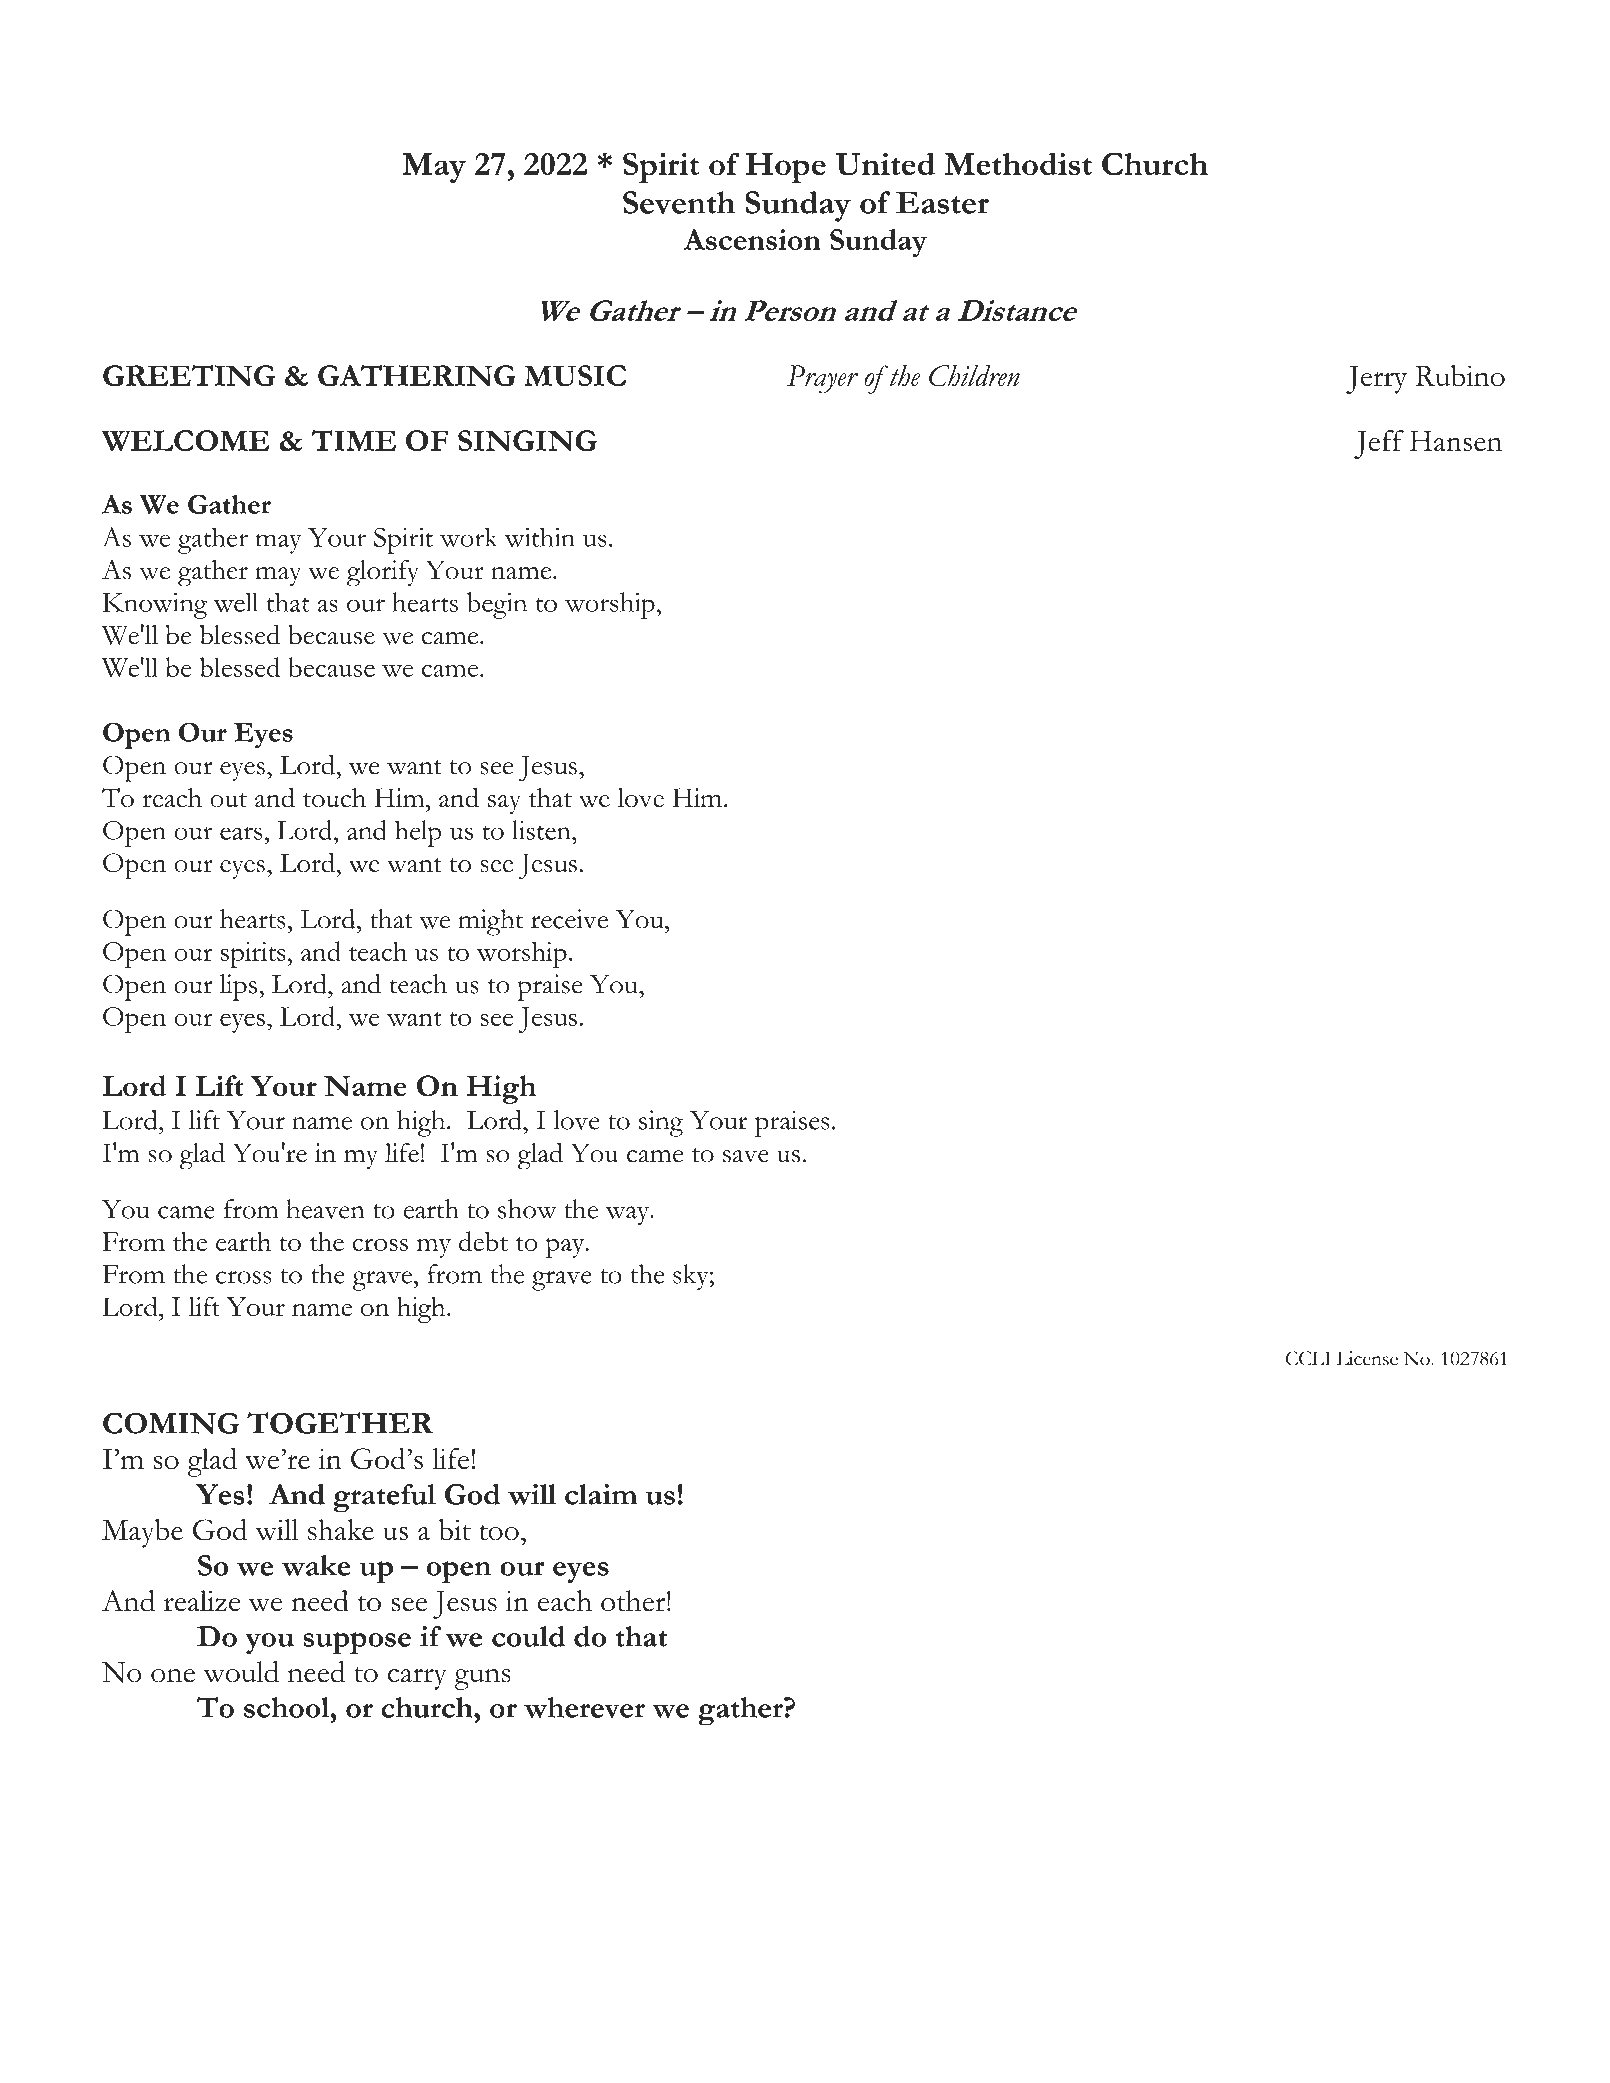 This page has width=1610, height=2083. What do you see at coordinates (569, 919) in the page?
I see `receive` at bounding box center [569, 919].
